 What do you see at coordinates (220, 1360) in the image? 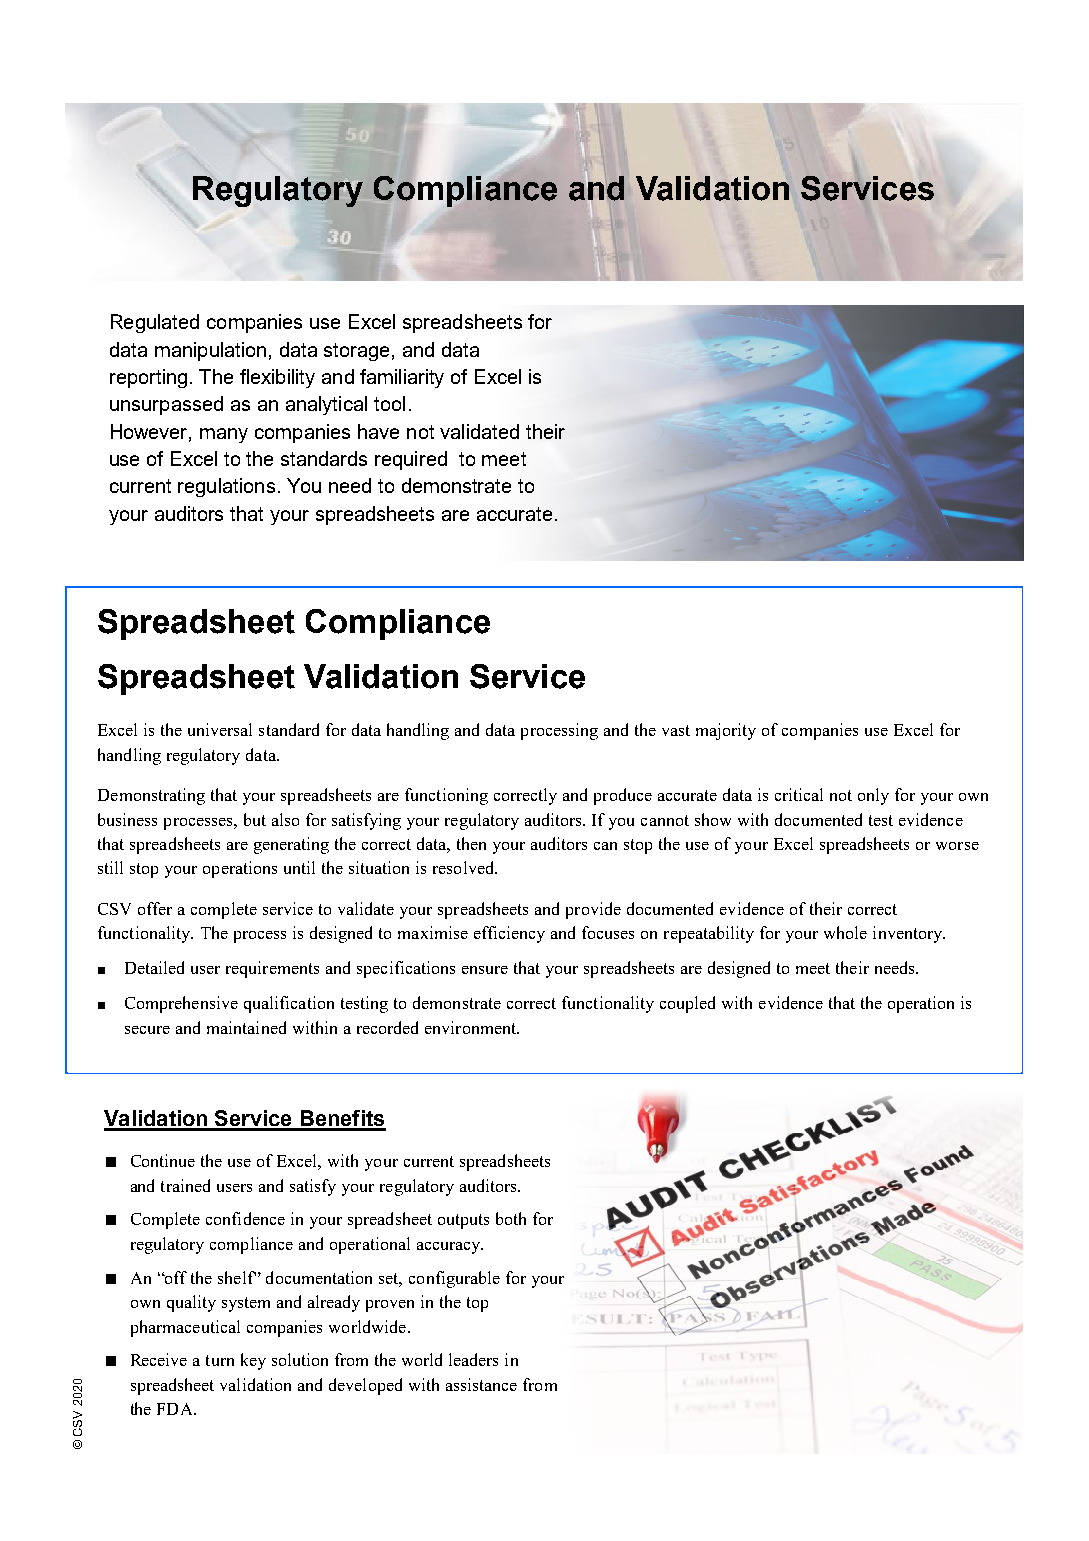
I see `turn` at bounding box center [220, 1360].
